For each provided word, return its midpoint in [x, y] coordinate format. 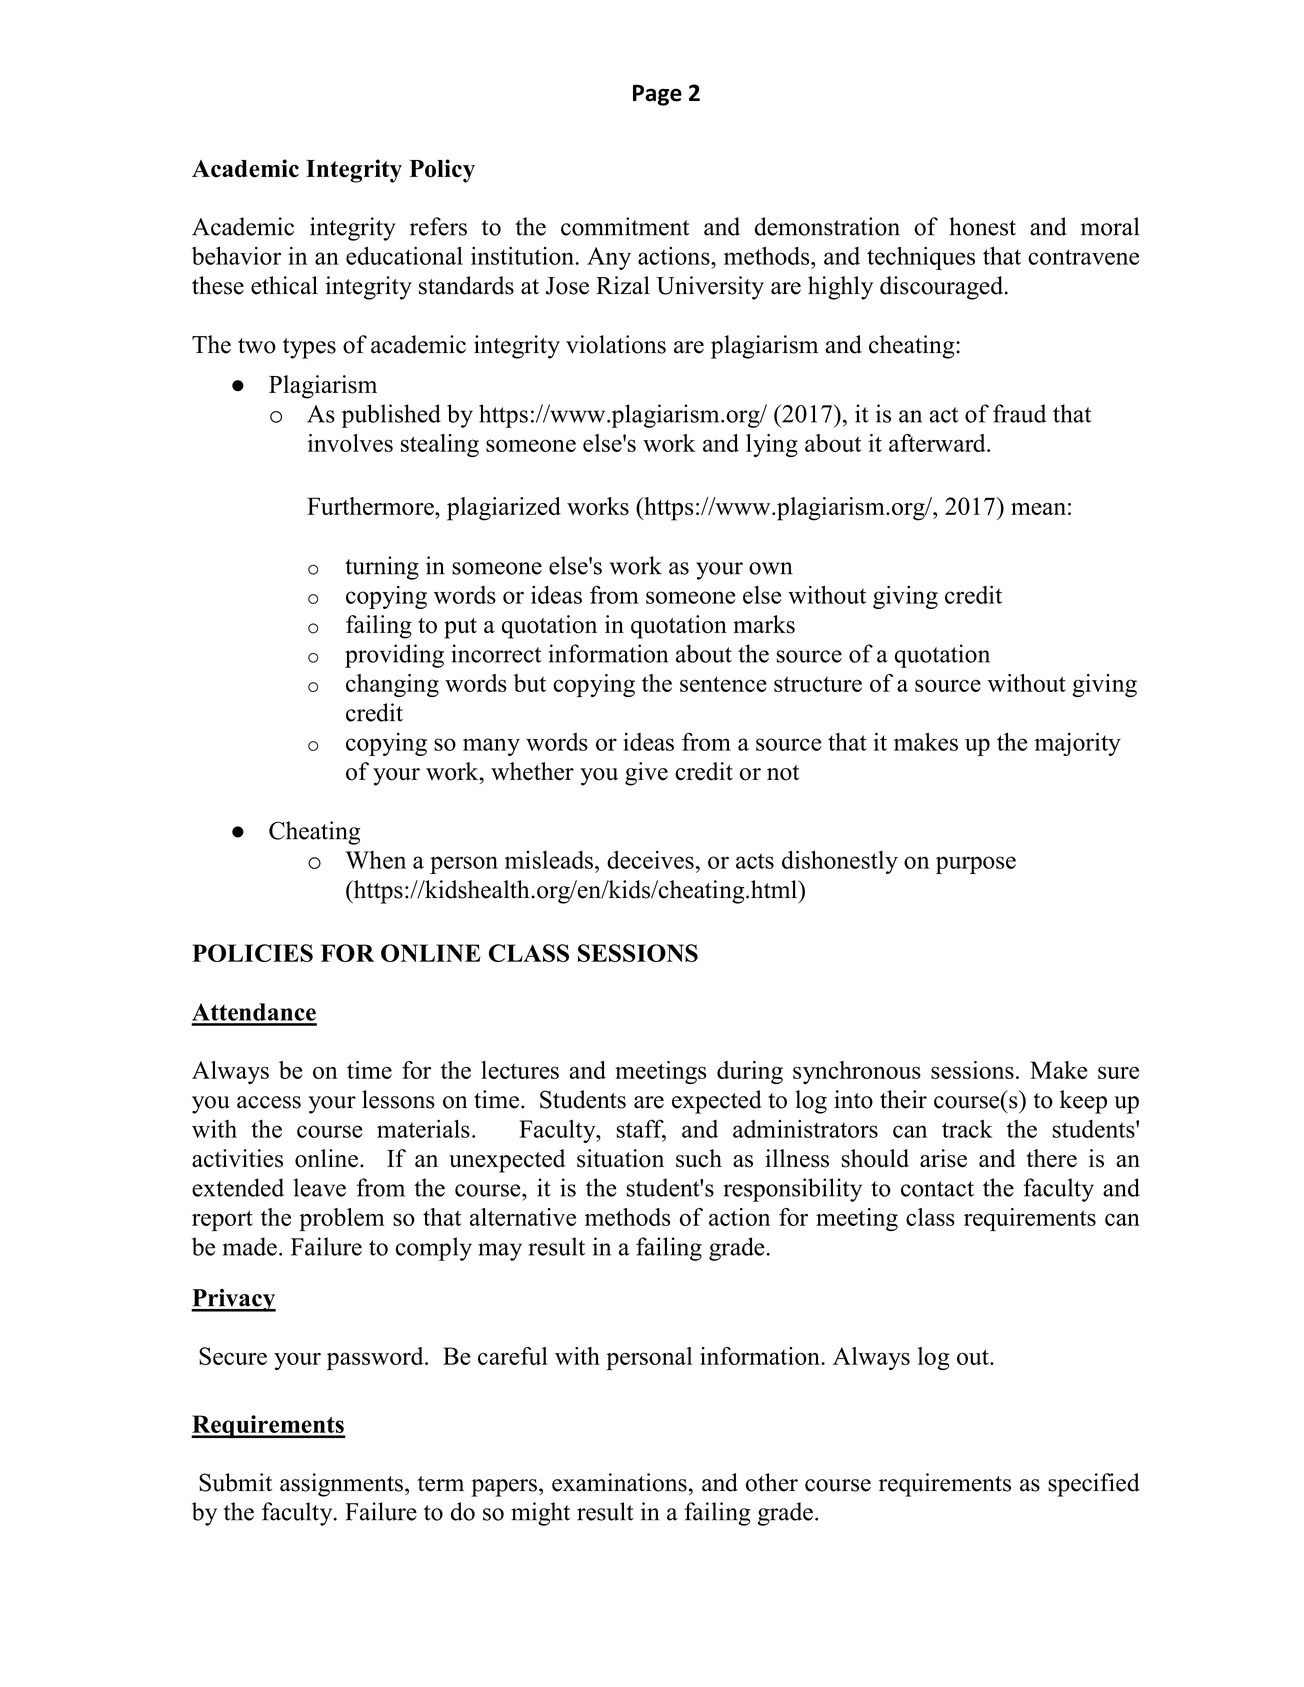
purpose [976, 865]
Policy [442, 171]
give [646, 774]
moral [1110, 226]
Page [657, 95]
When [375, 860]
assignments [341, 1485]
